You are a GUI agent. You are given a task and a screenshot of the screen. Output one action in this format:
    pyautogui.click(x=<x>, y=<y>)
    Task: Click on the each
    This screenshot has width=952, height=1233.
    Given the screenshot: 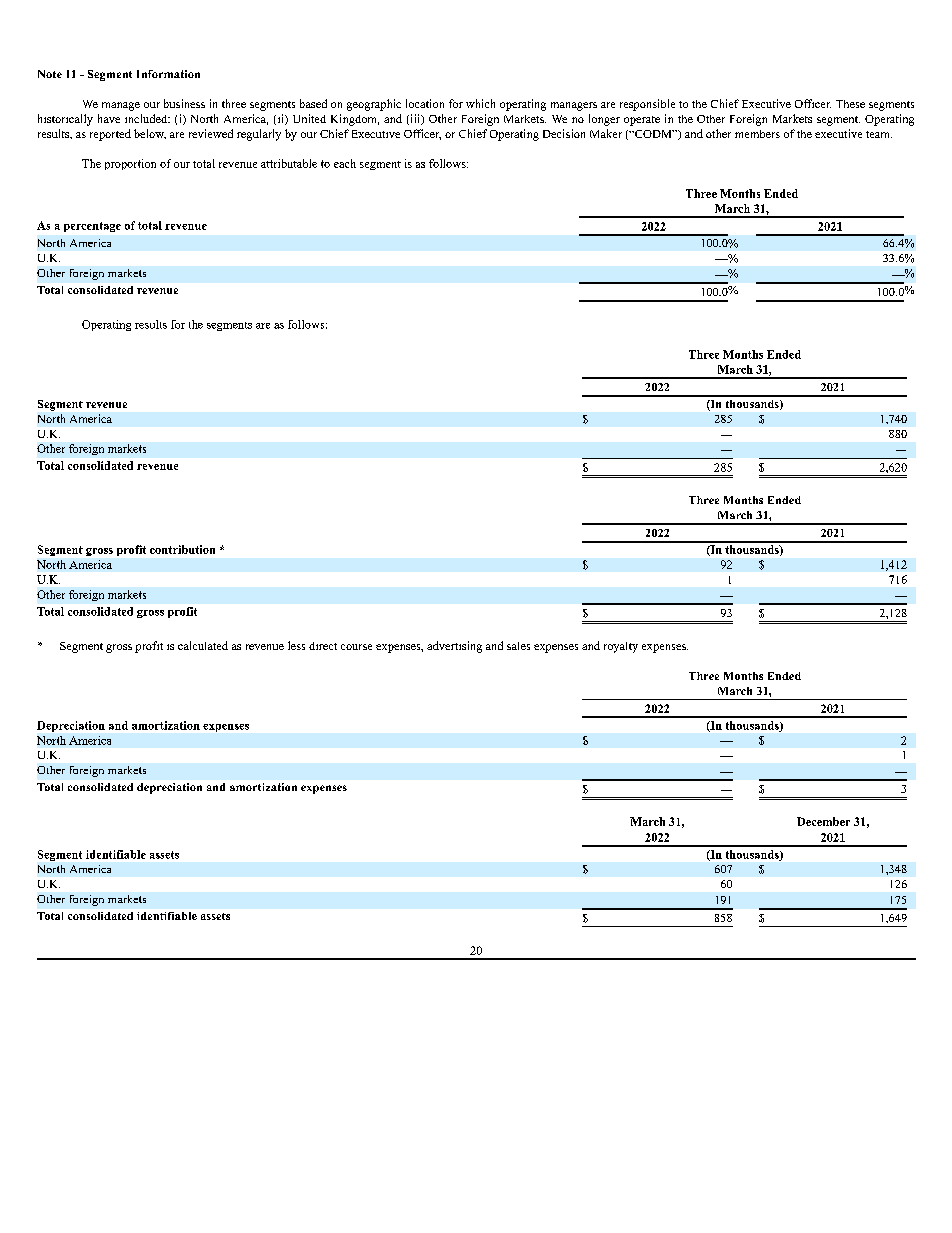 What is the action you would take?
    pyautogui.click(x=345, y=163)
